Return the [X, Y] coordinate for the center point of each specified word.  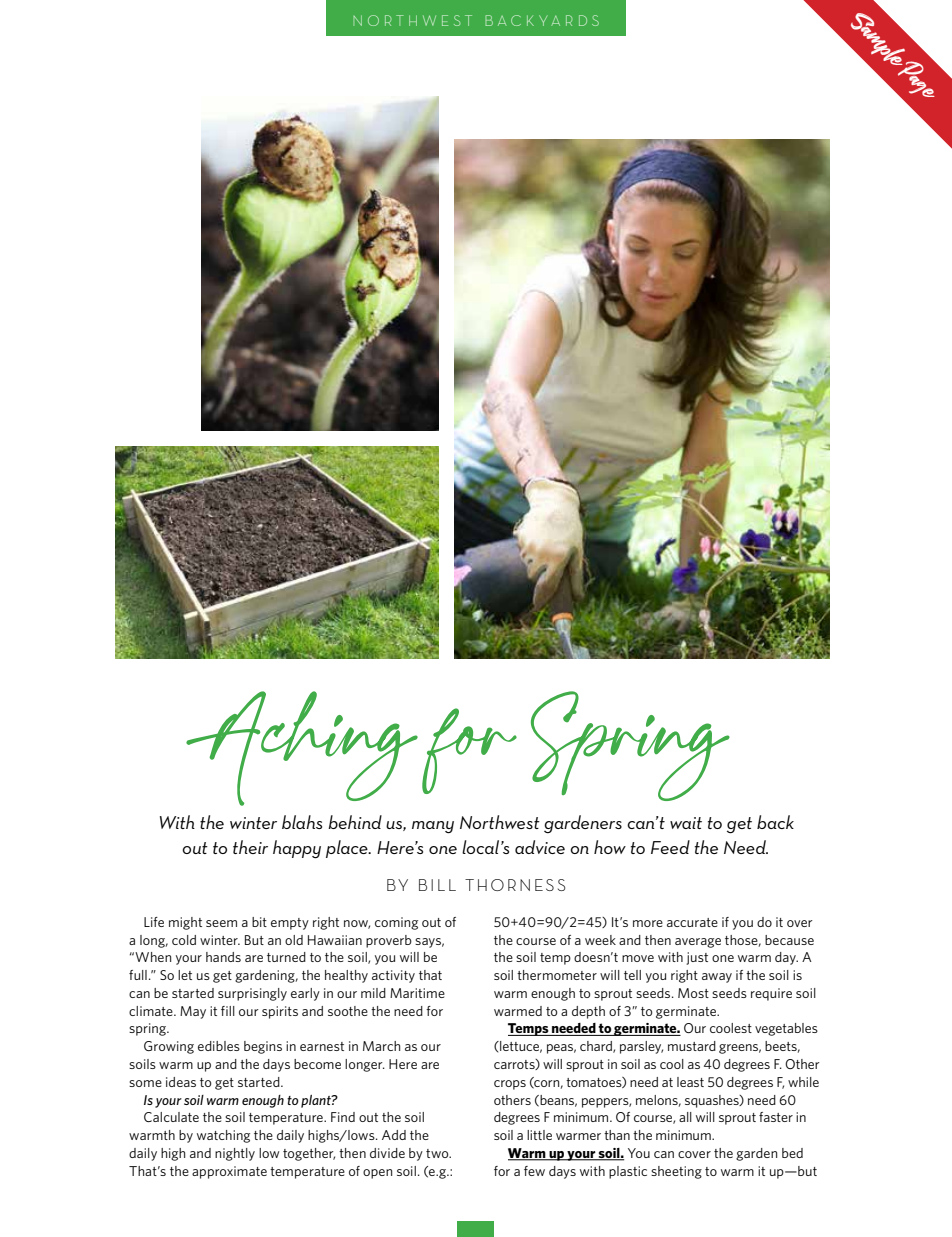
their [250, 847]
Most [693, 993]
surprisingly [252, 994]
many [433, 827]
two [438, 1153]
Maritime [417, 993]
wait [686, 823]
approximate [229, 1172]
